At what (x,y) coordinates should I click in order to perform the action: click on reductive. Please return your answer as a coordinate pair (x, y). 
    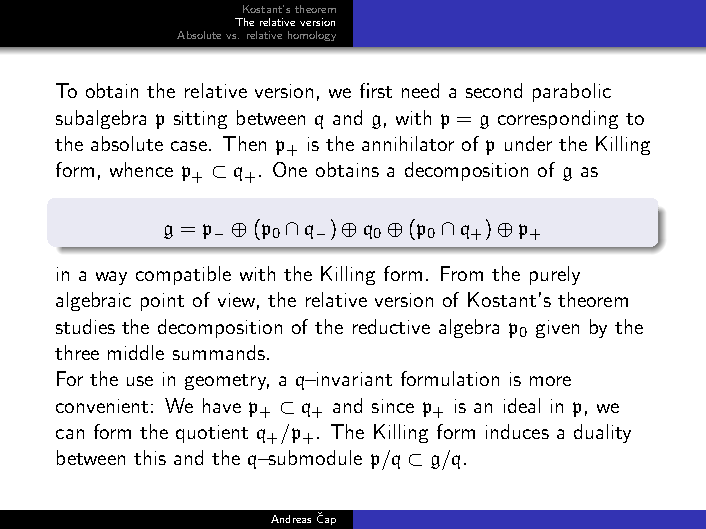
    Looking at the image, I should click on (391, 326).
